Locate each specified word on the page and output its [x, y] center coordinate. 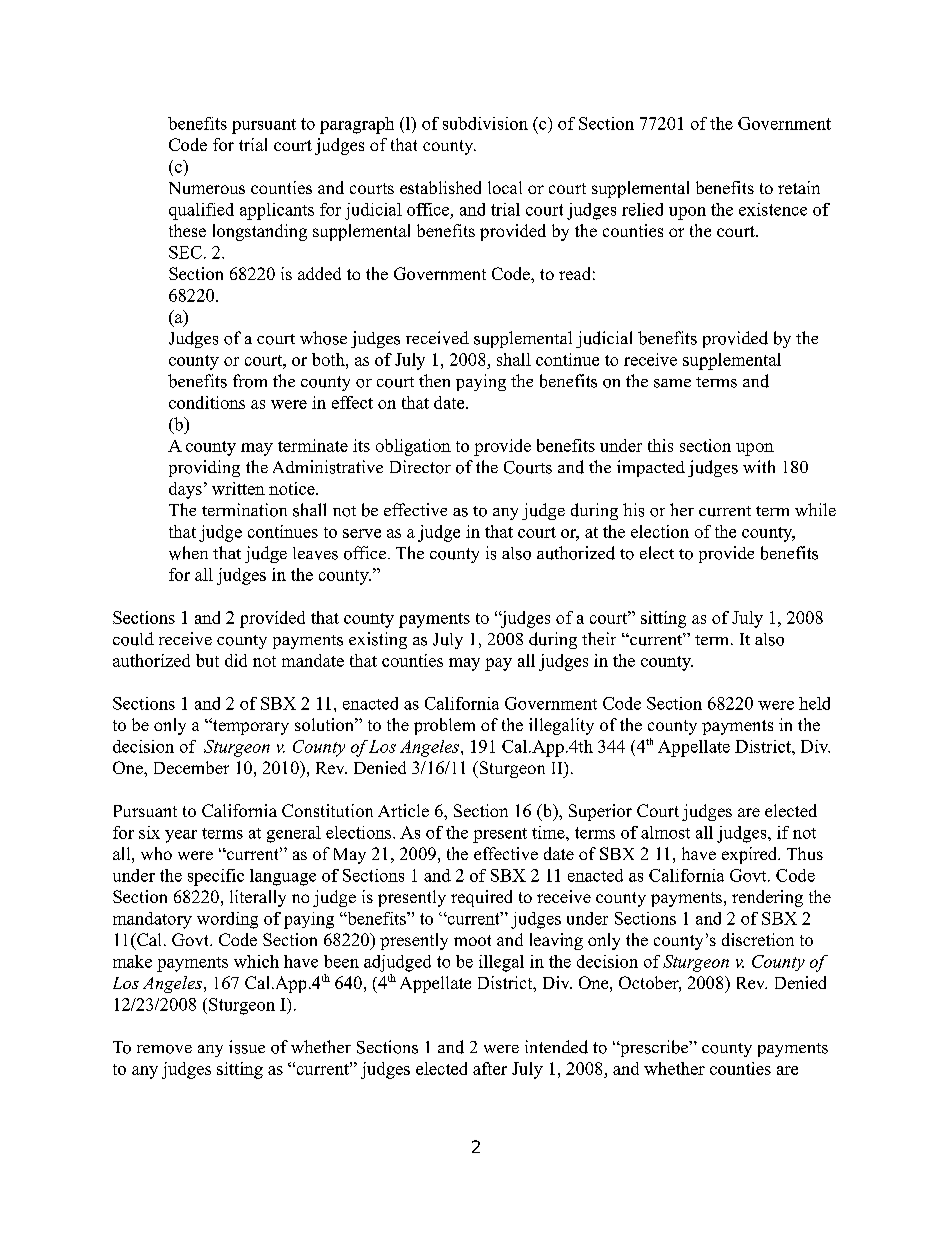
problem [444, 726]
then [434, 380]
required [481, 898]
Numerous [207, 188]
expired [750, 855]
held [814, 703]
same [672, 383]
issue [247, 1047]
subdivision [485, 123]
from [250, 381]
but [207, 660]
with [759, 466]
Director [420, 467]
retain [799, 187]
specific [216, 877]
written [238, 488]
